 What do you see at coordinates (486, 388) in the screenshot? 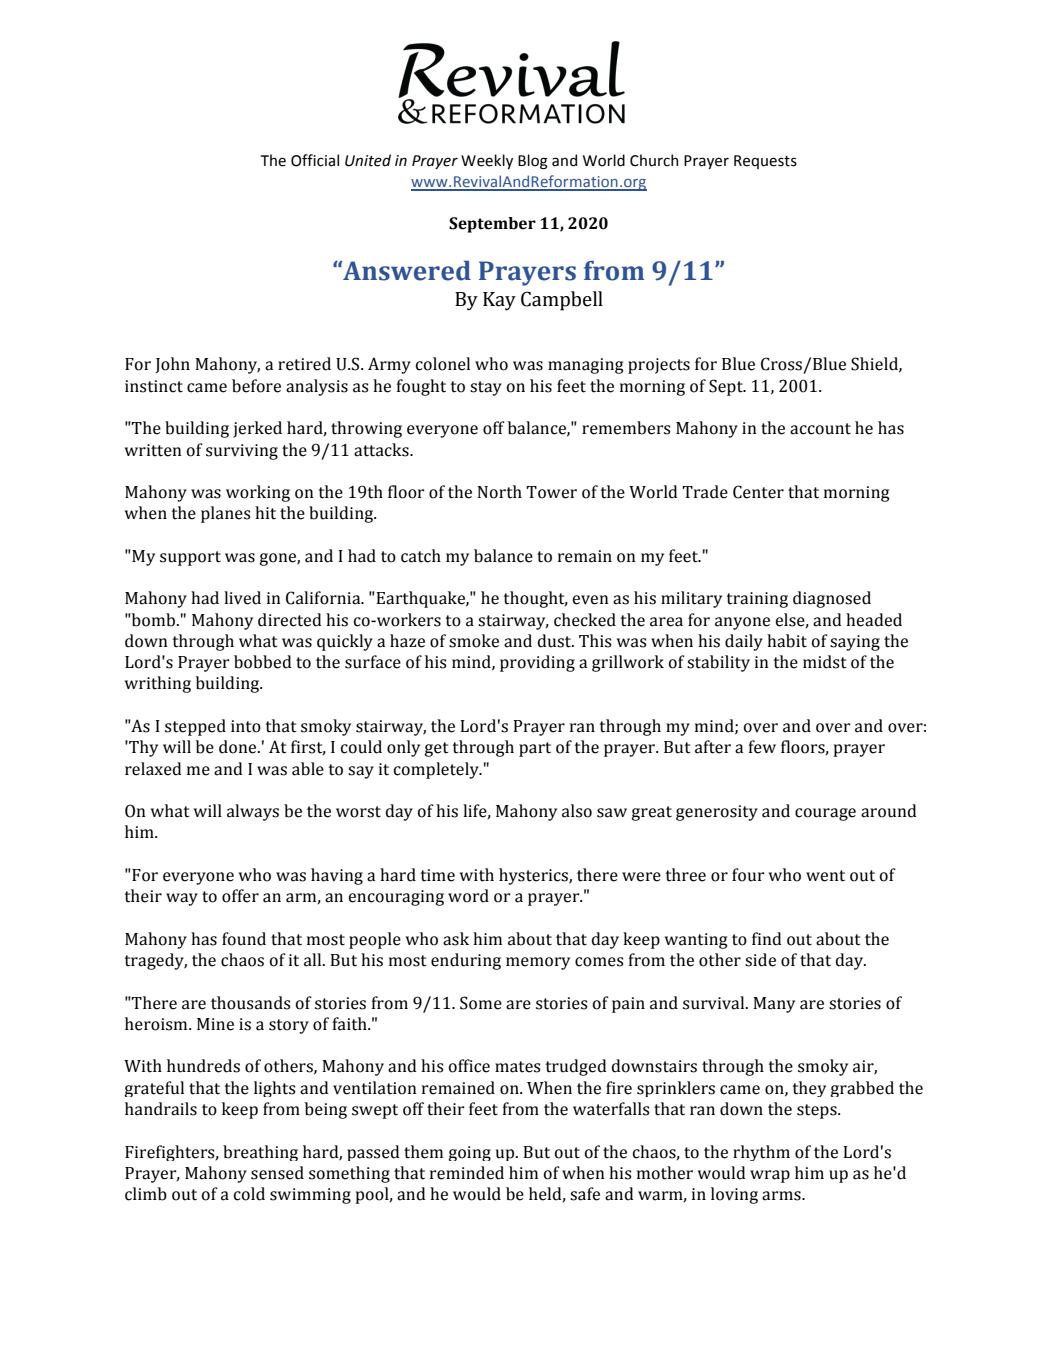
I see `stay` at bounding box center [486, 388].
